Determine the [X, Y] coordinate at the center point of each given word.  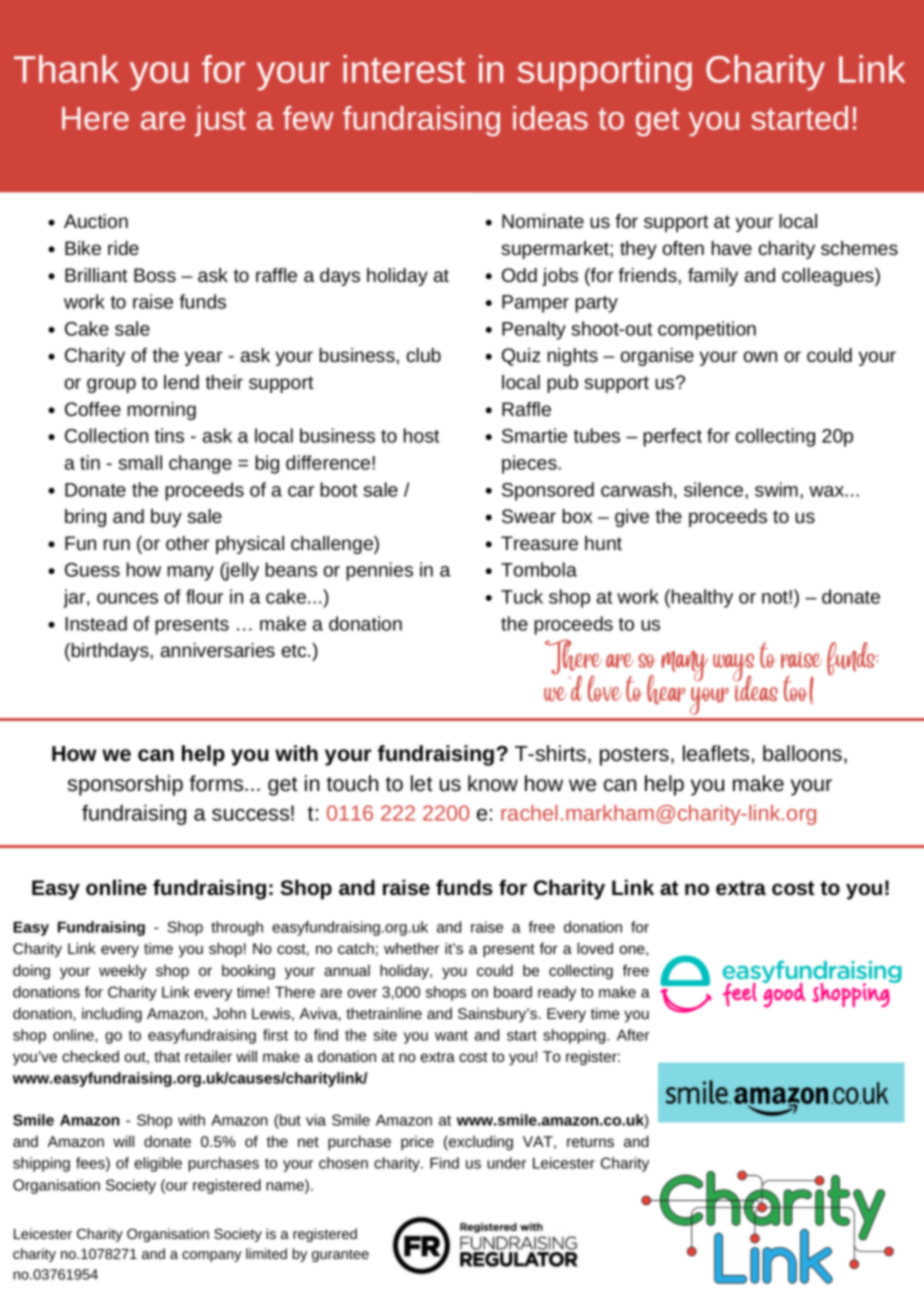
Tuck [522, 596]
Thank [66, 69]
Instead [96, 623]
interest [404, 69]
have [732, 248]
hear [666, 690]
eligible [158, 1164]
